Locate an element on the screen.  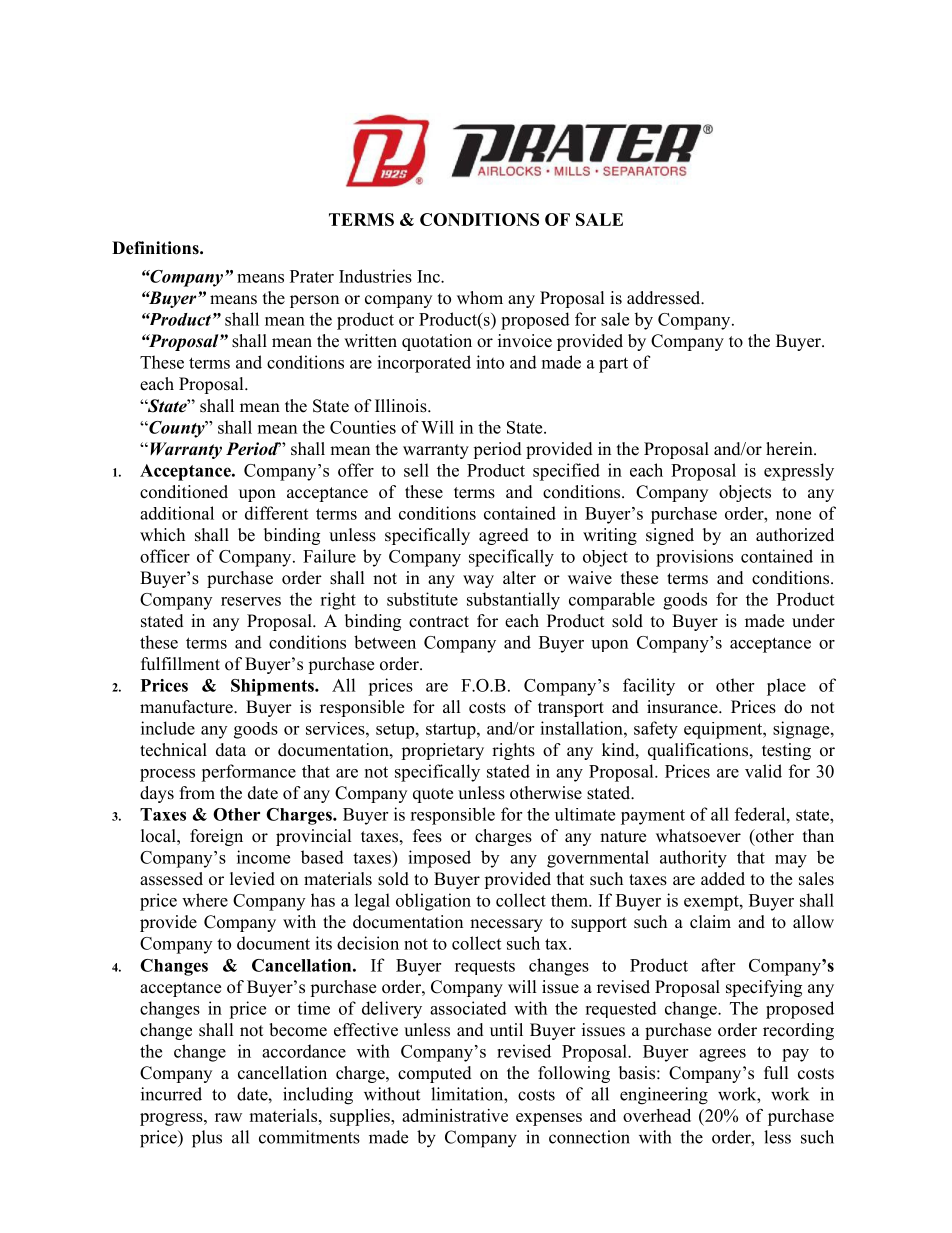
full is located at coordinates (776, 1073).
